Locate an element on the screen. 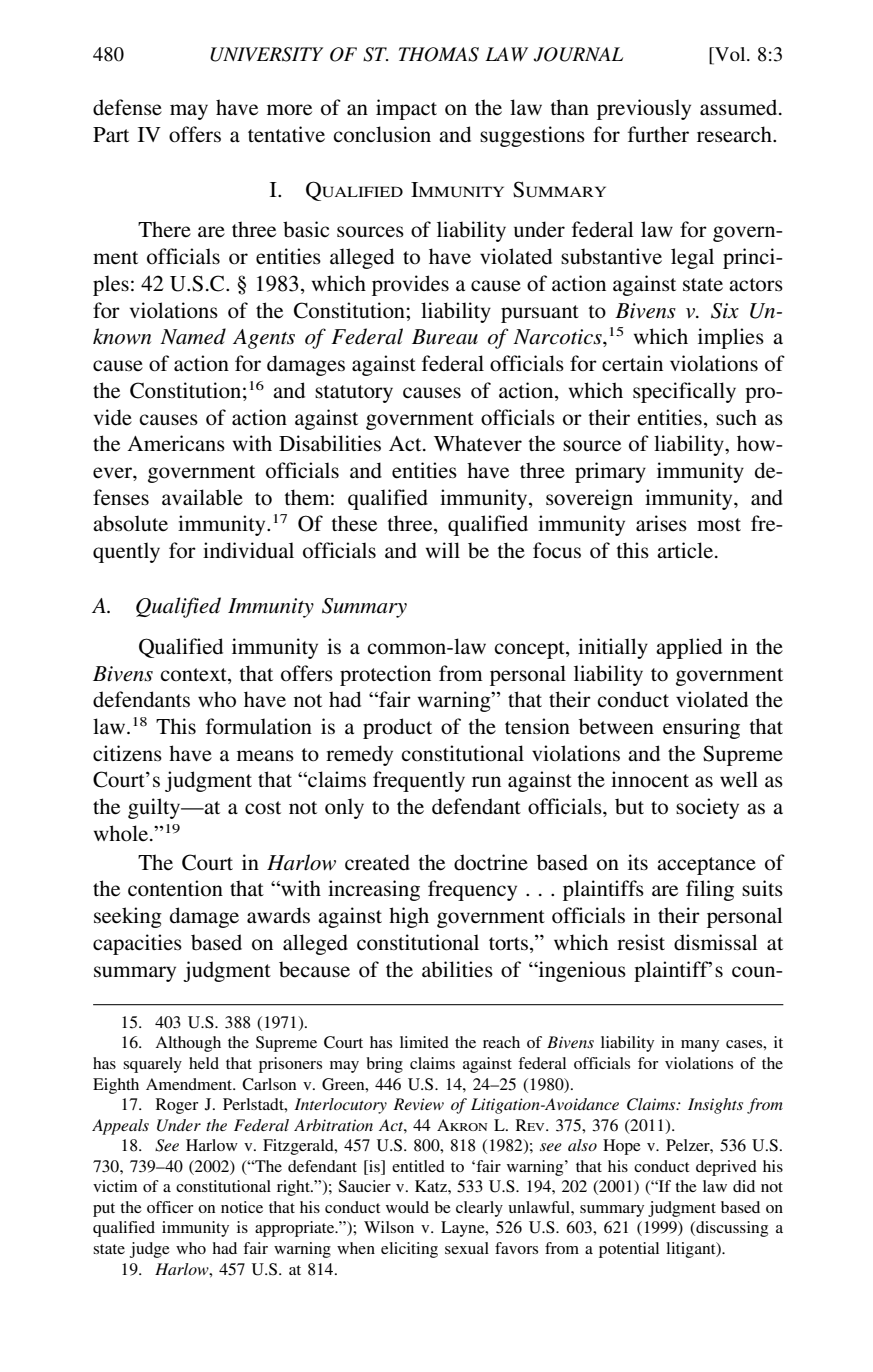 The width and height of the screenshot is (873, 1372). litigant is located at coordinates (692, 1250).
